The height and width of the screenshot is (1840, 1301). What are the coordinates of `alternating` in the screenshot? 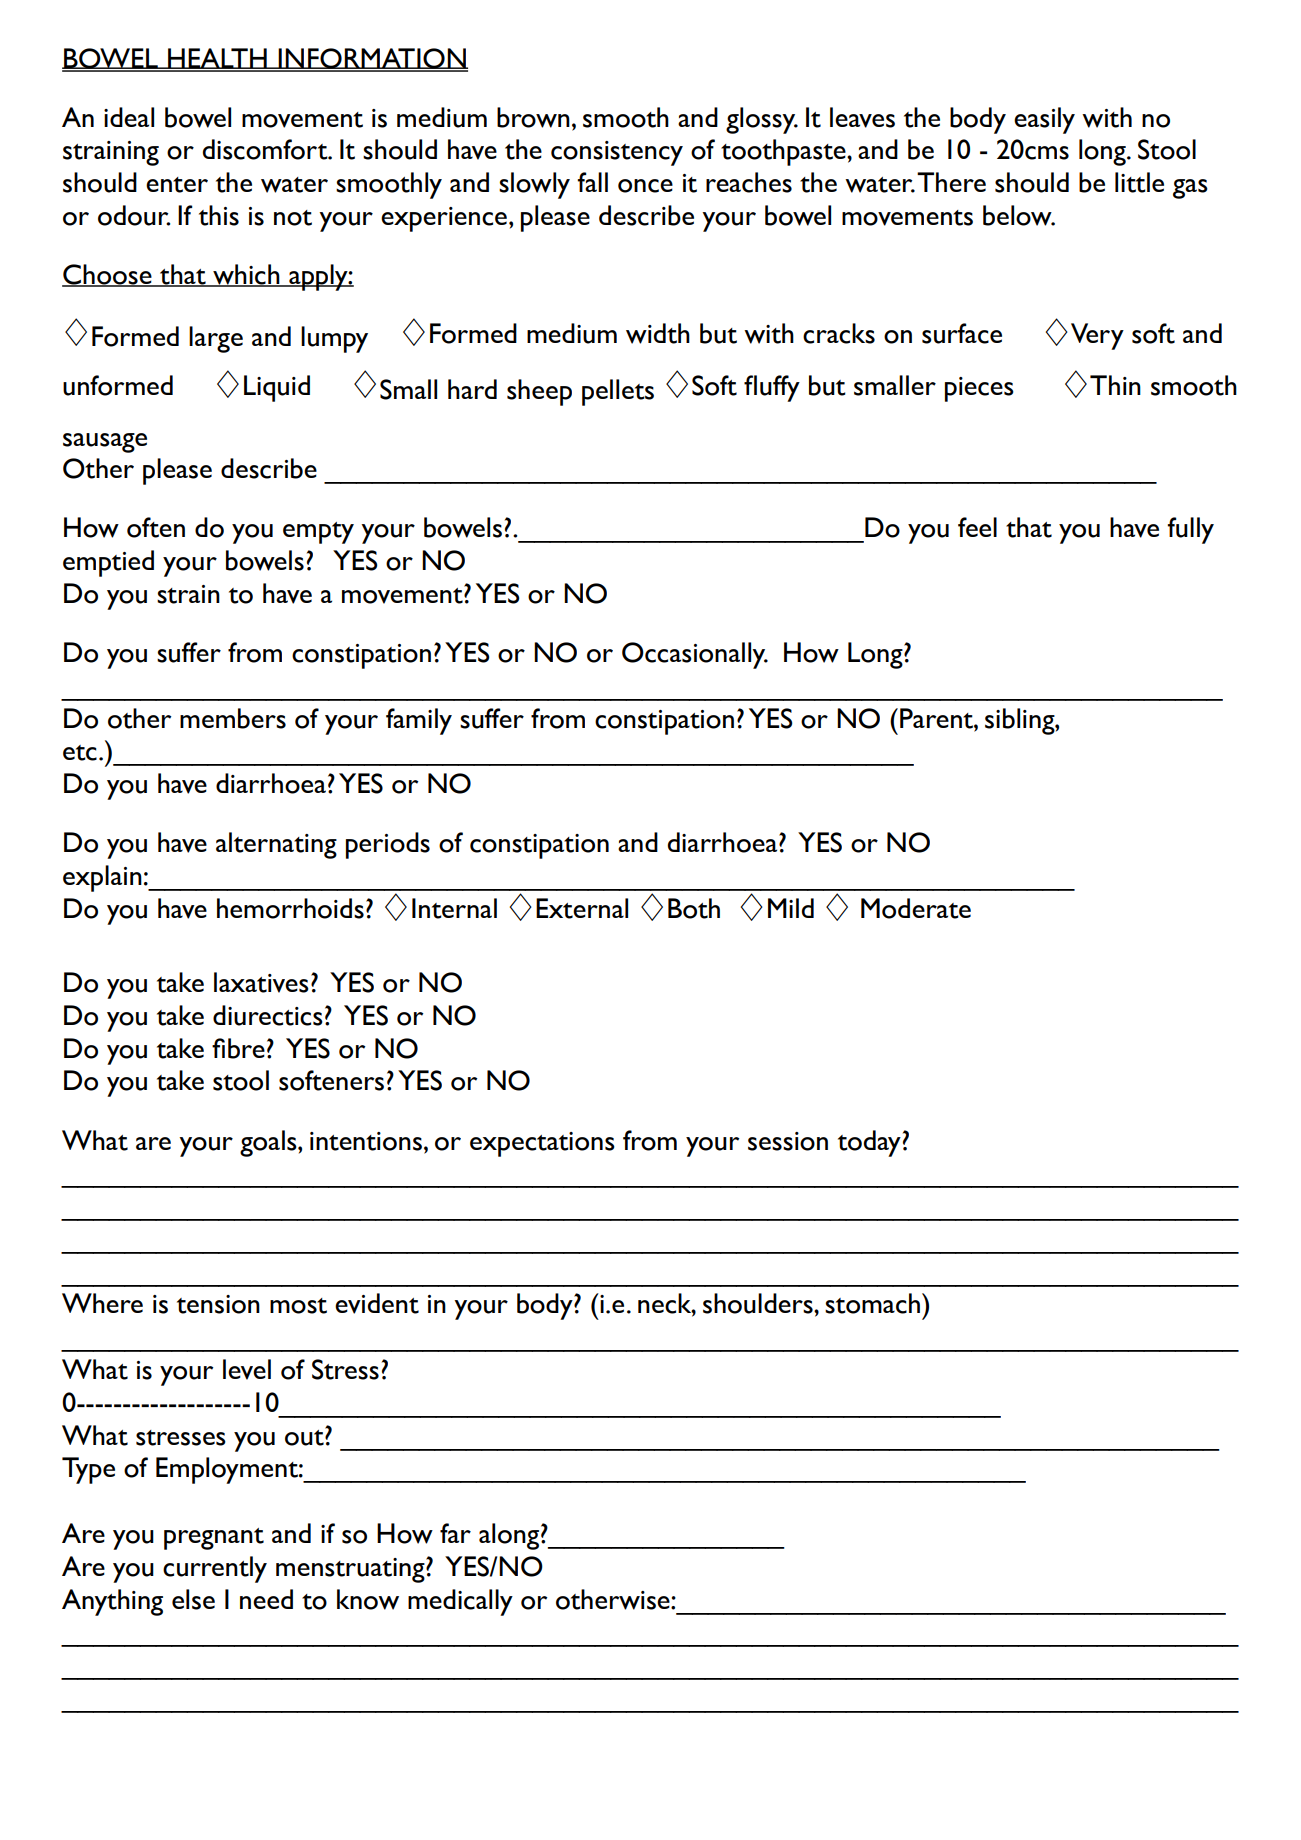 It's located at (276, 845).
